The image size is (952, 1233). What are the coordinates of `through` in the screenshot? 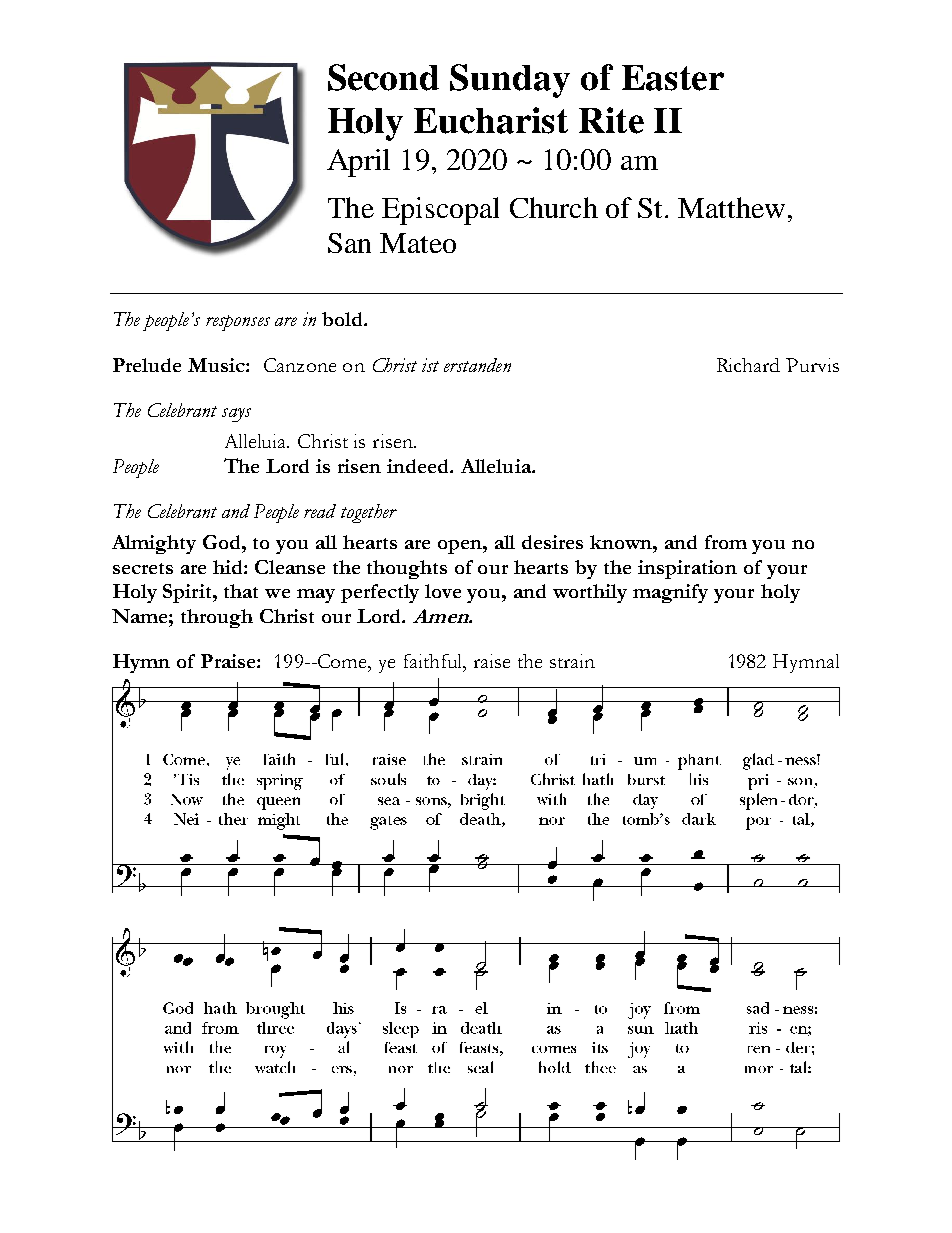 It's located at (217, 618).
